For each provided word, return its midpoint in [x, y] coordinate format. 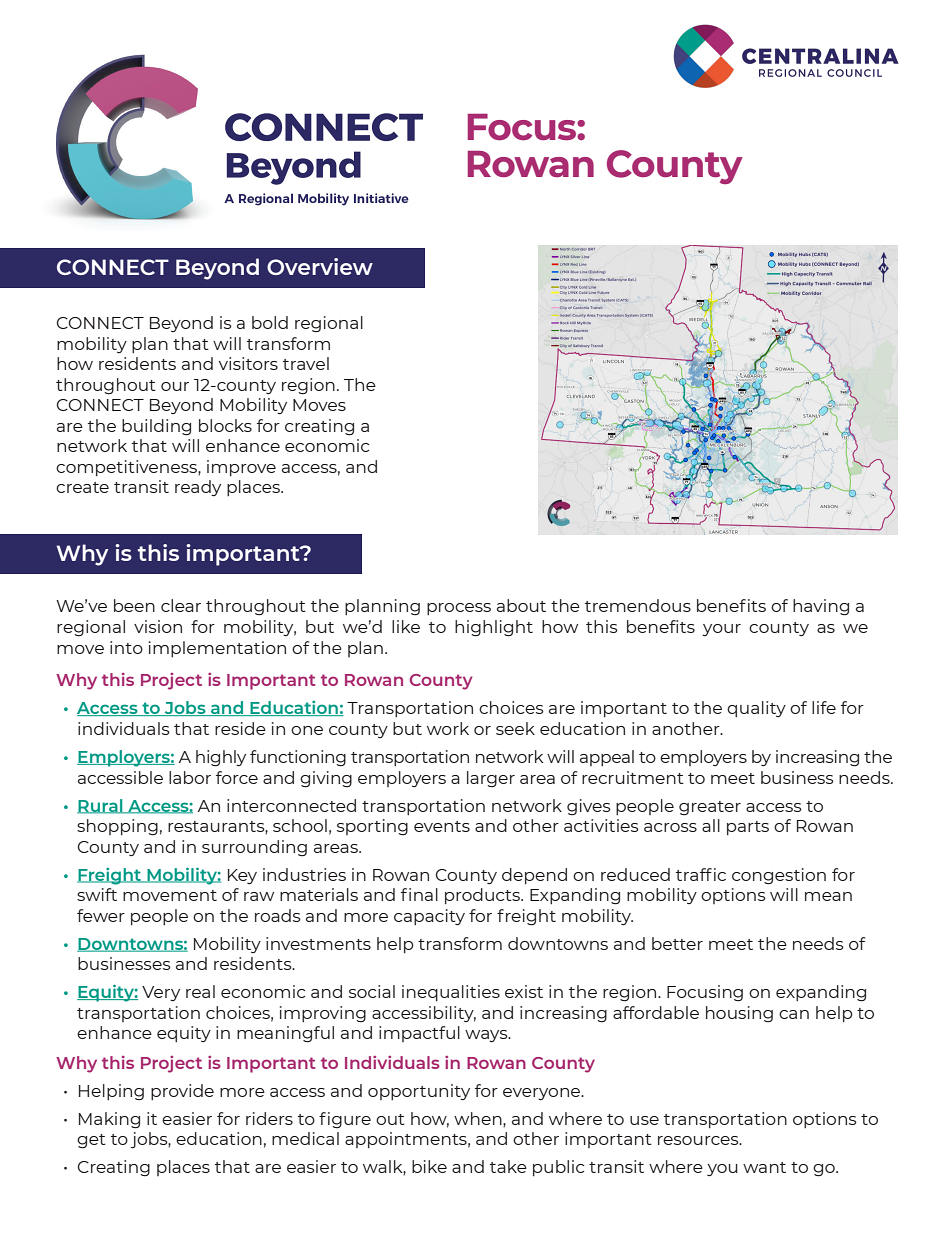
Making [109, 1120]
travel [306, 363]
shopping [117, 827]
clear [181, 605]
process [459, 609]
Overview [320, 266]
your [721, 630]
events [442, 826]
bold [270, 322]
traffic [701, 874]
